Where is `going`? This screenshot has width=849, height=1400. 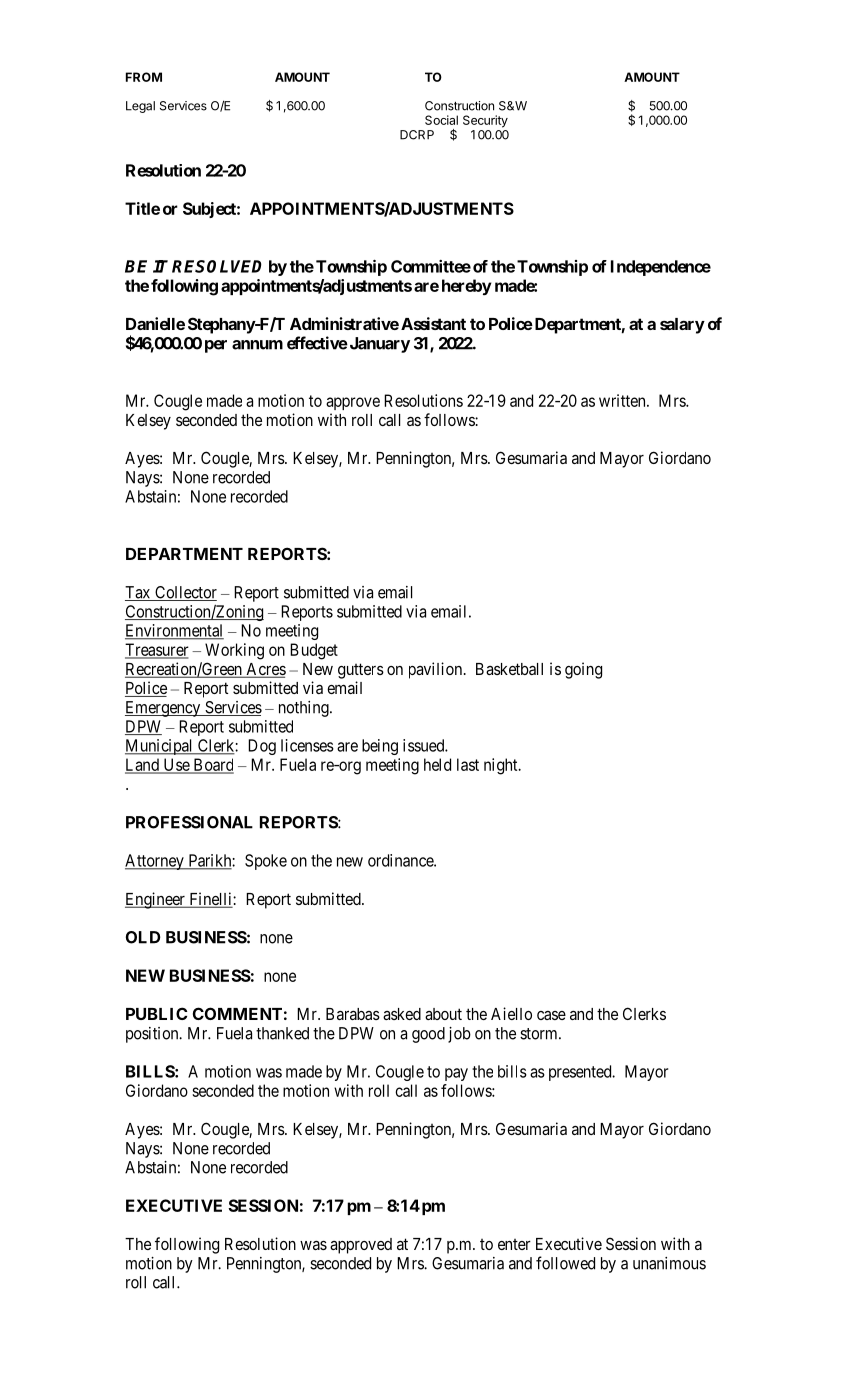 going is located at coordinates (583, 670).
